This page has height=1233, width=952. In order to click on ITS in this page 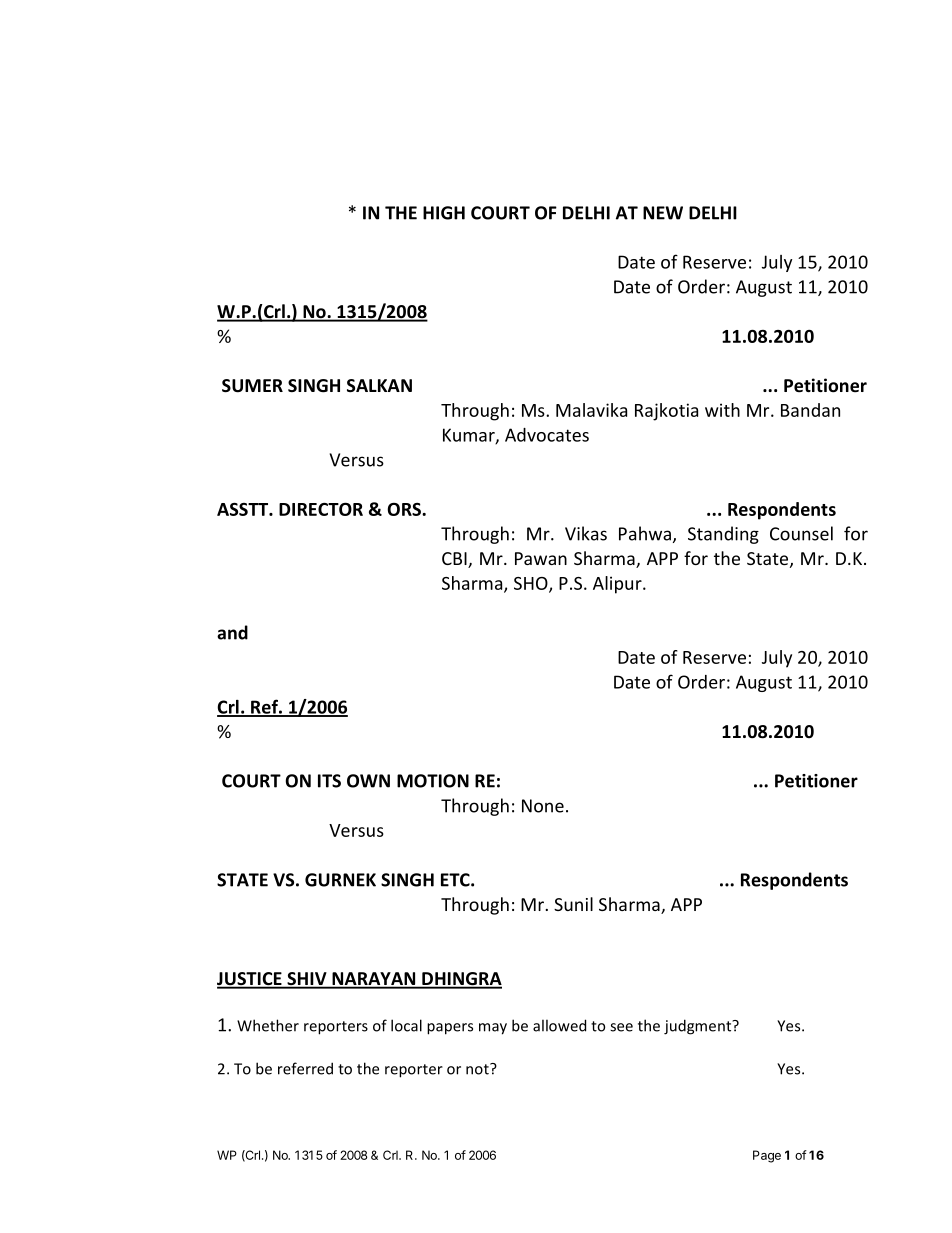, I will do `click(329, 781)`.
